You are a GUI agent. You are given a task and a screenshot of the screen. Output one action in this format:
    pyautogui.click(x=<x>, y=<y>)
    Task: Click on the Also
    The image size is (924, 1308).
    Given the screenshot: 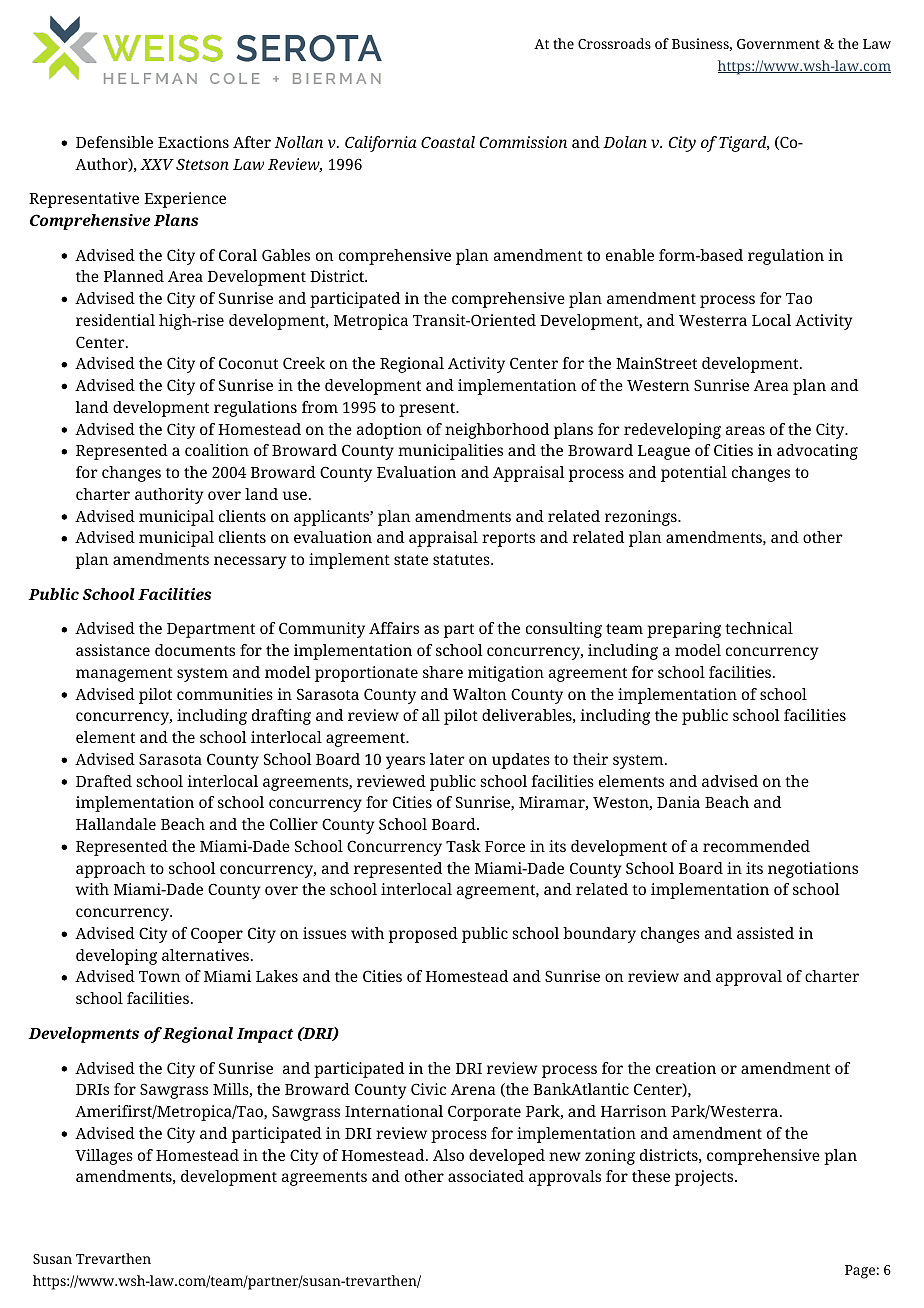 What is the action you would take?
    pyautogui.click(x=448, y=1155)
